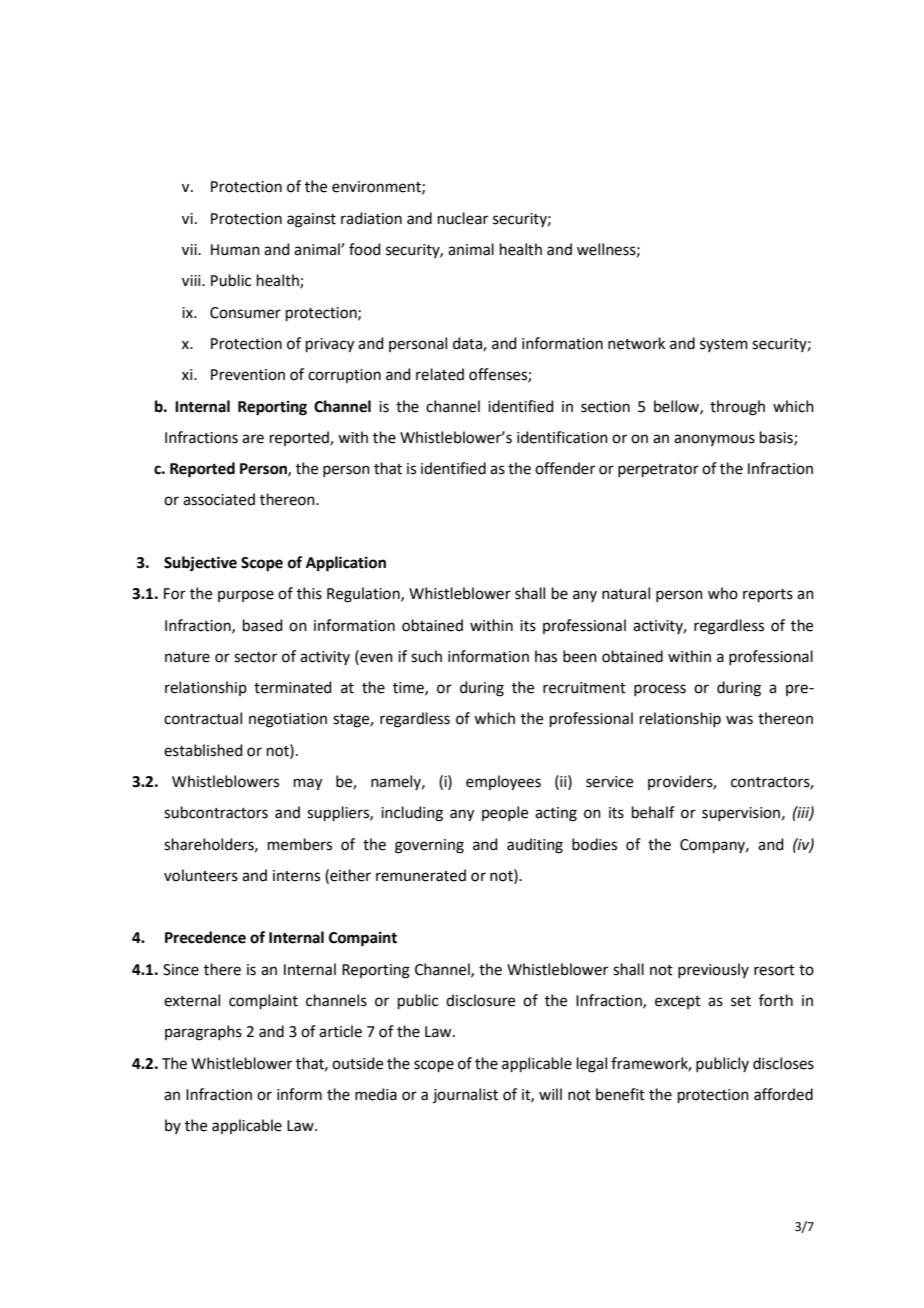  I want to click on nuclear, so click(463, 218).
